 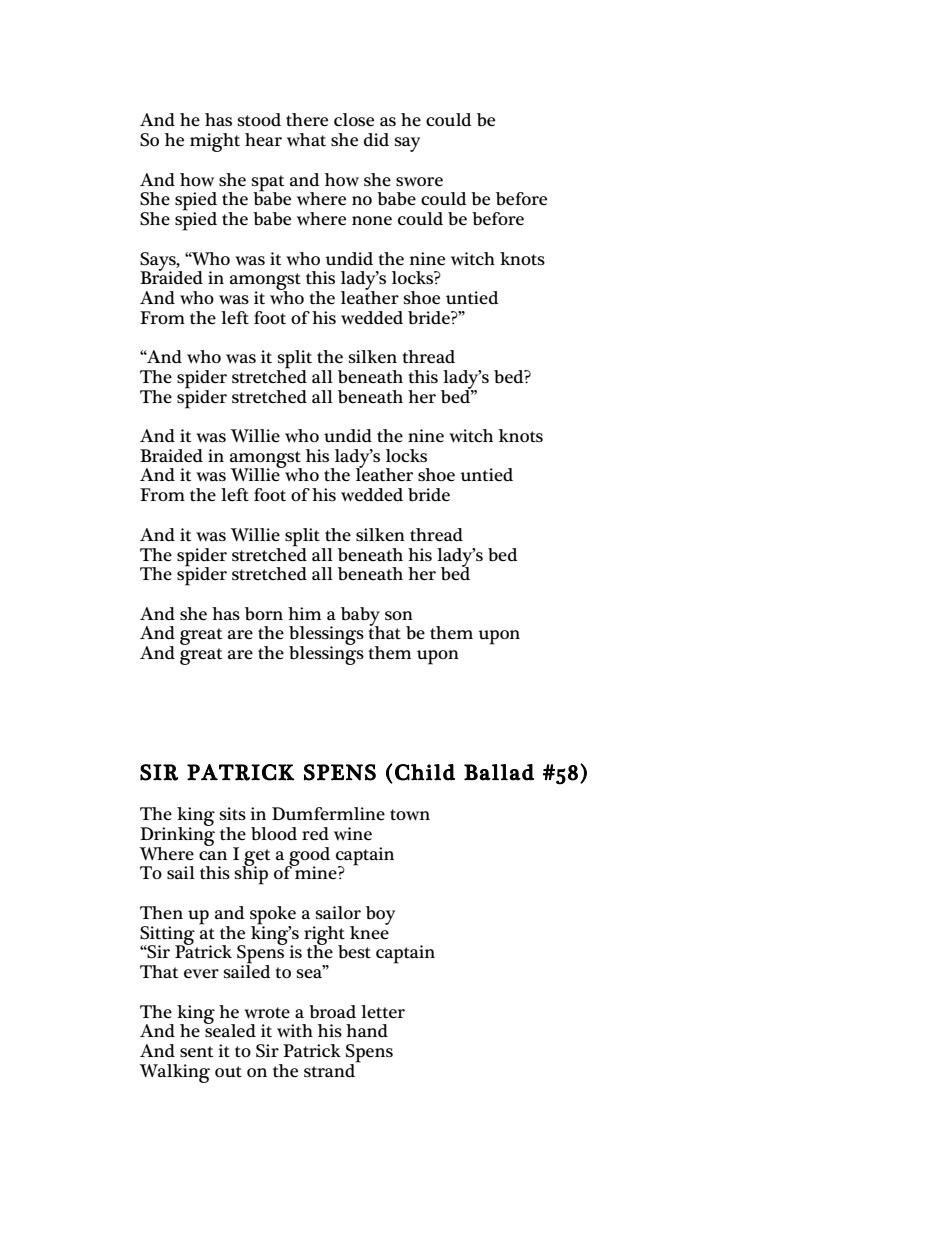 I want to click on strand, so click(x=331, y=1069).
